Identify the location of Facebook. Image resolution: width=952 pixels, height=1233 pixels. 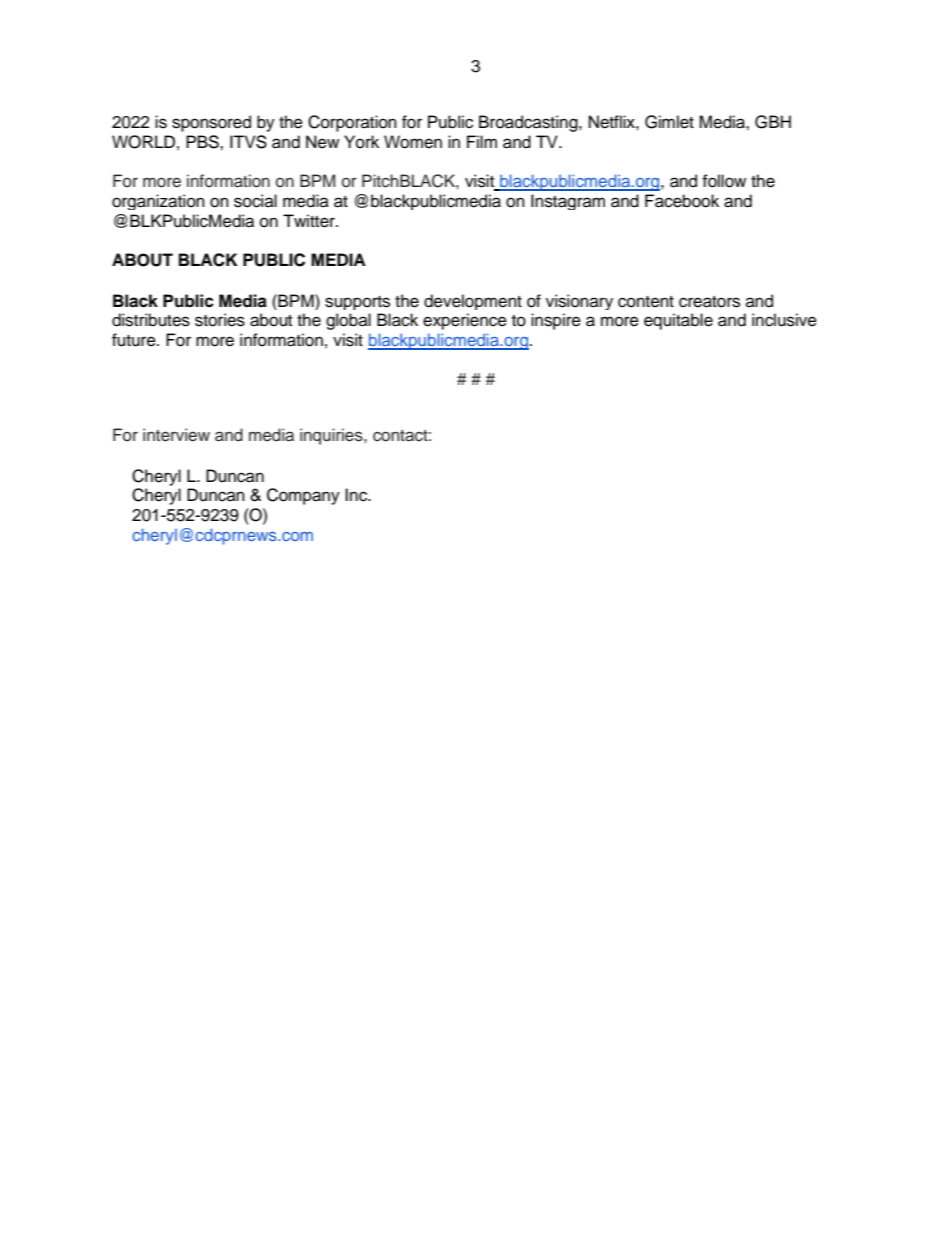
(682, 201).
